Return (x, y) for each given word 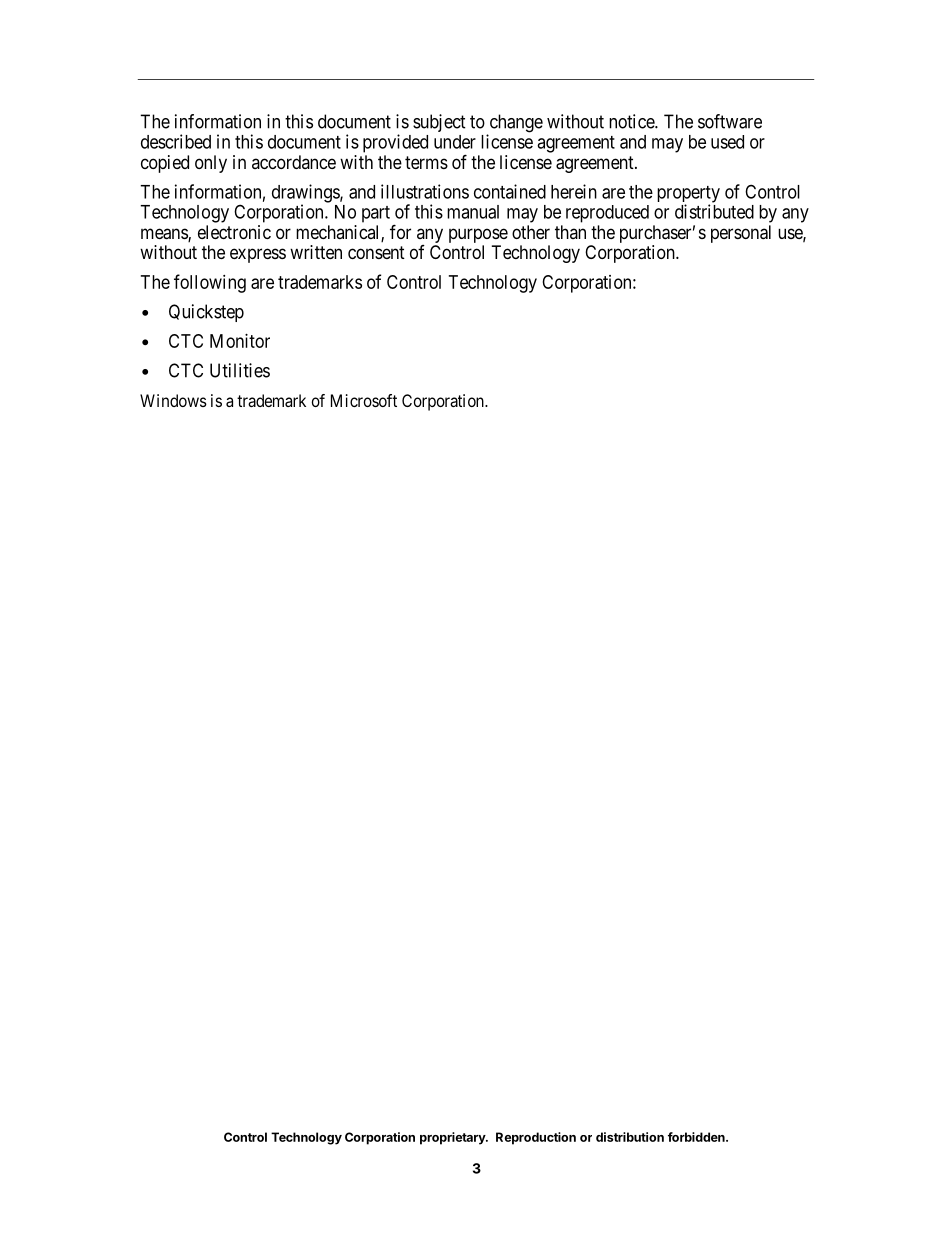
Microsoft (364, 400)
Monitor (240, 341)
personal (741, 234)
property (688, 195)
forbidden (697, 1137)
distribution (630, 1137)
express (258, 255)
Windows (173, 400)
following (210, 283)
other (531, 232)
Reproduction (536, 1138)
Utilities (240, 370)
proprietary (454, 1138)
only (211, 164)
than (570, 232)
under (455, 142)
